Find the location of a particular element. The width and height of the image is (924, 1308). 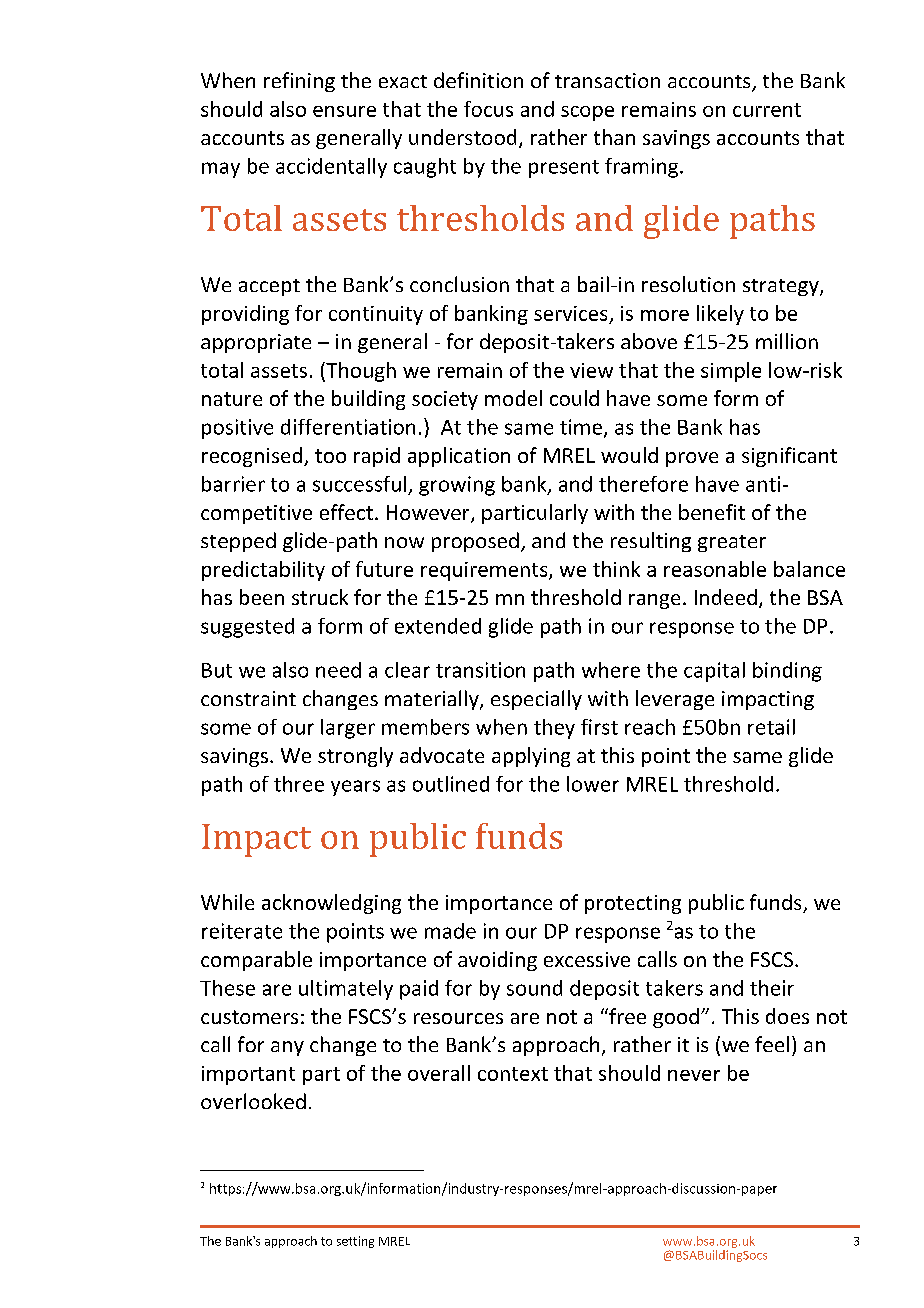

protecting is located at coordinates (633, 904).
